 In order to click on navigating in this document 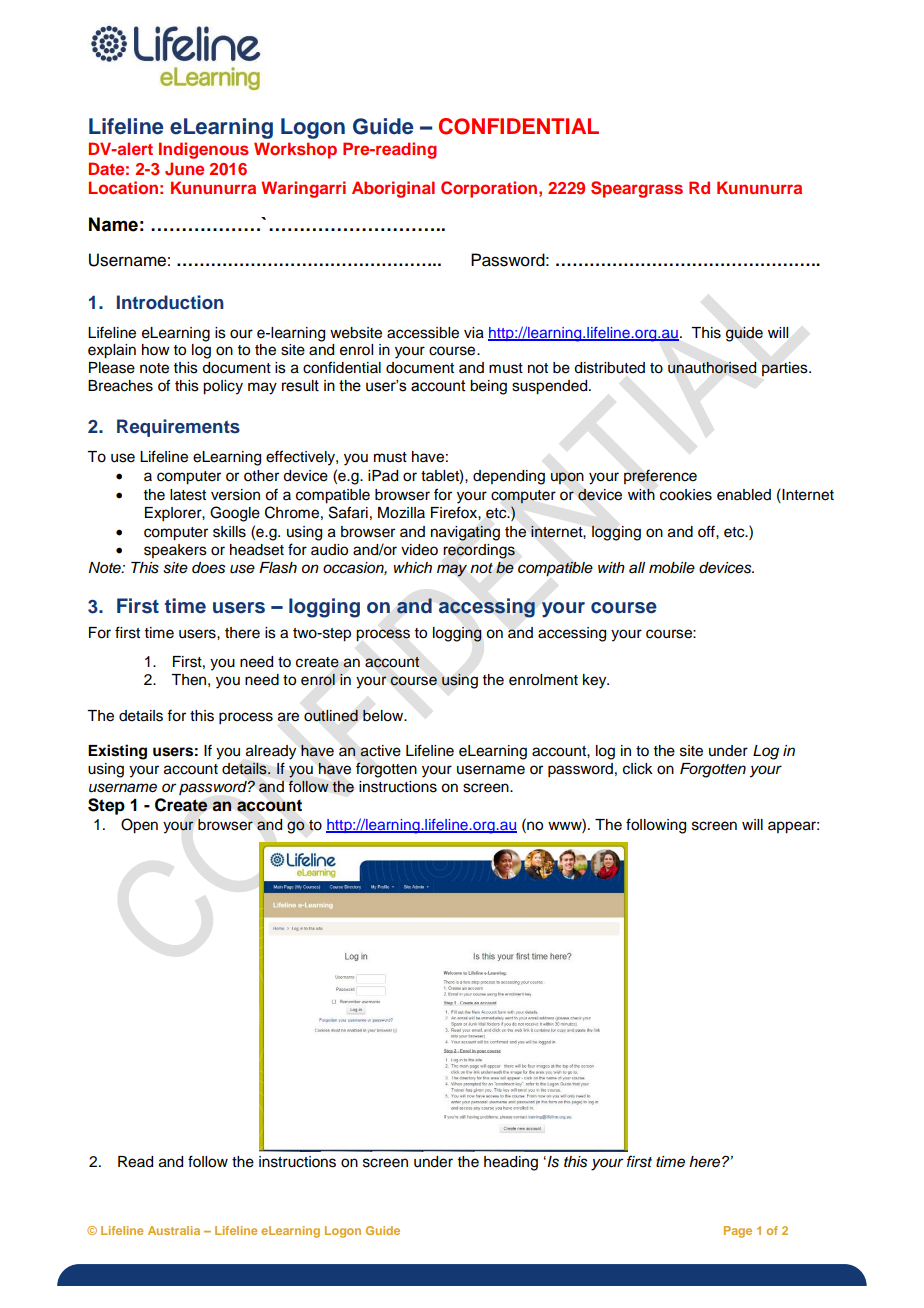, I will do `click(465, 533)`.
